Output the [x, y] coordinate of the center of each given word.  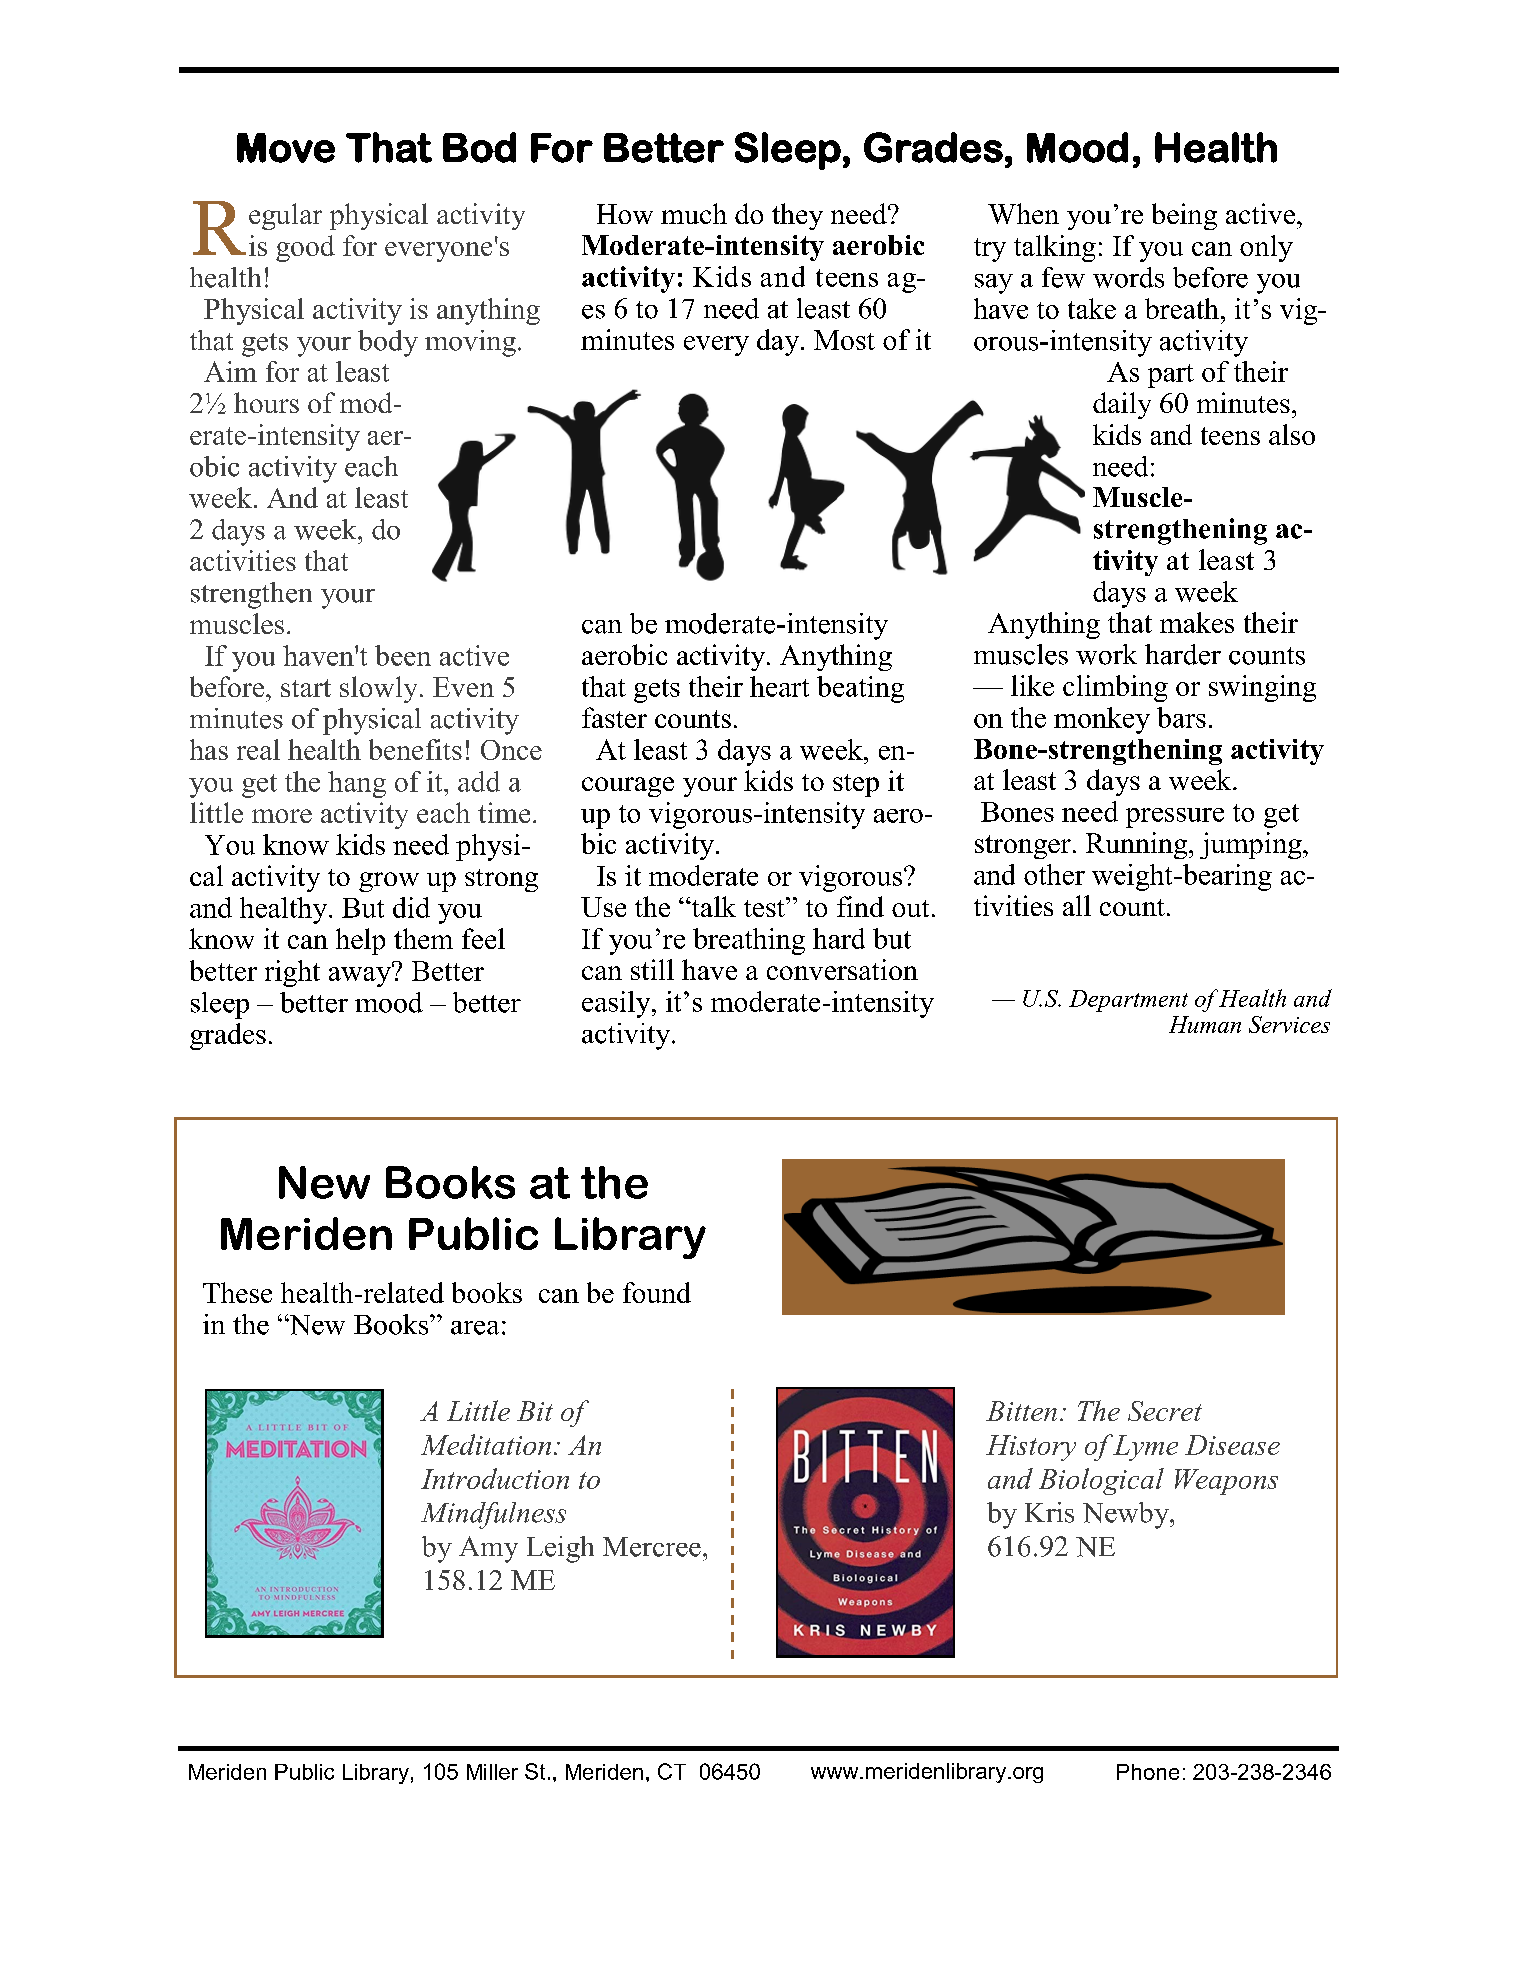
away [361, 975]
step [856, 785]
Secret [1165, 1411]
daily [1122, 405]
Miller [492, 1772]
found [657, 1292]
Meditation [486, 1444]
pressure [1175, 818]
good [305, 248]
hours [266, 402]
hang [357, 784]
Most [844, 340]
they [797, 216]
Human [1205, 1024]
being [1184, 216]
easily [617, 1004]
